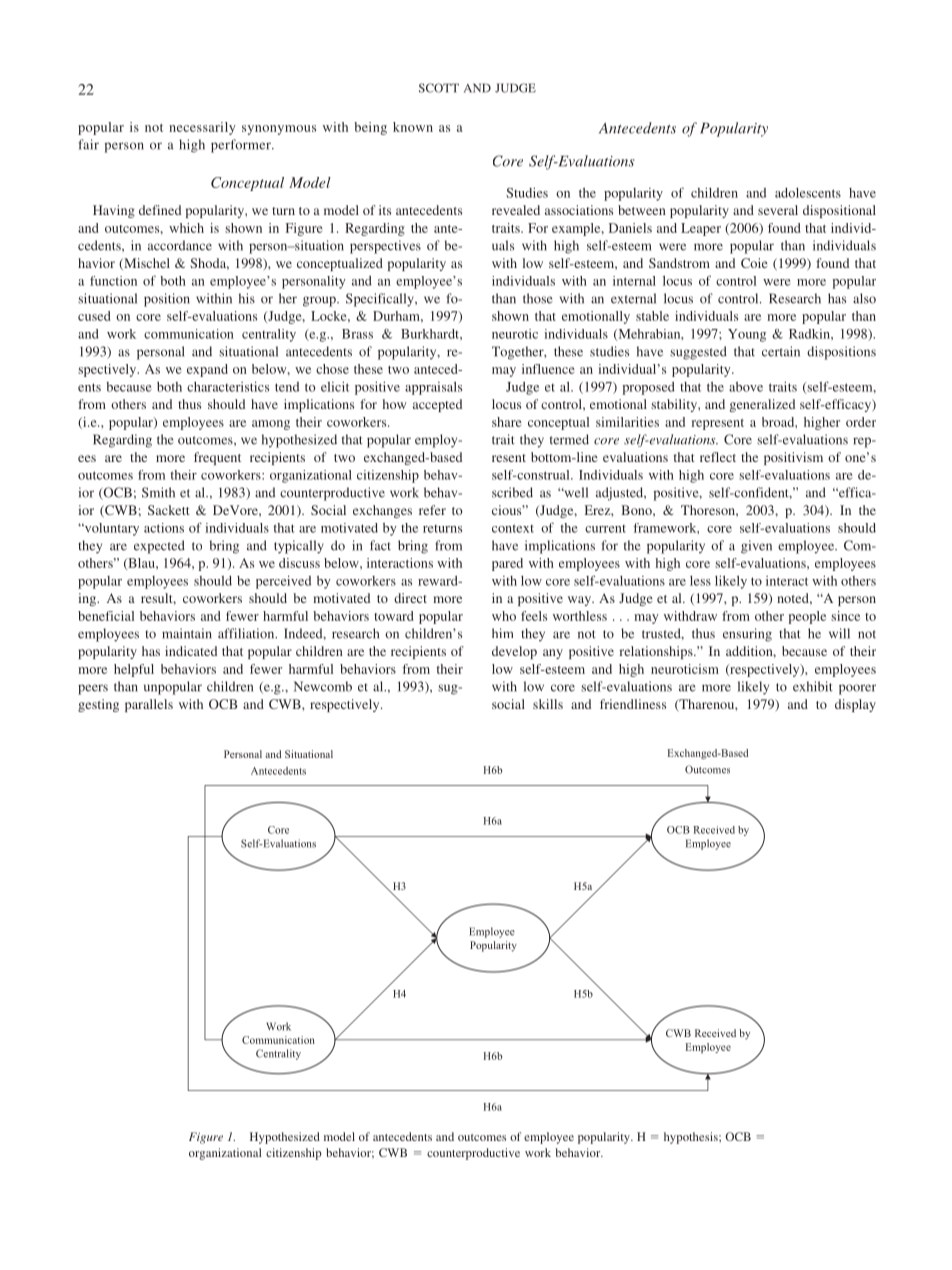 This screenshot has height=1270, width=952. I want to click on SCOTT, so click(439, 88).
